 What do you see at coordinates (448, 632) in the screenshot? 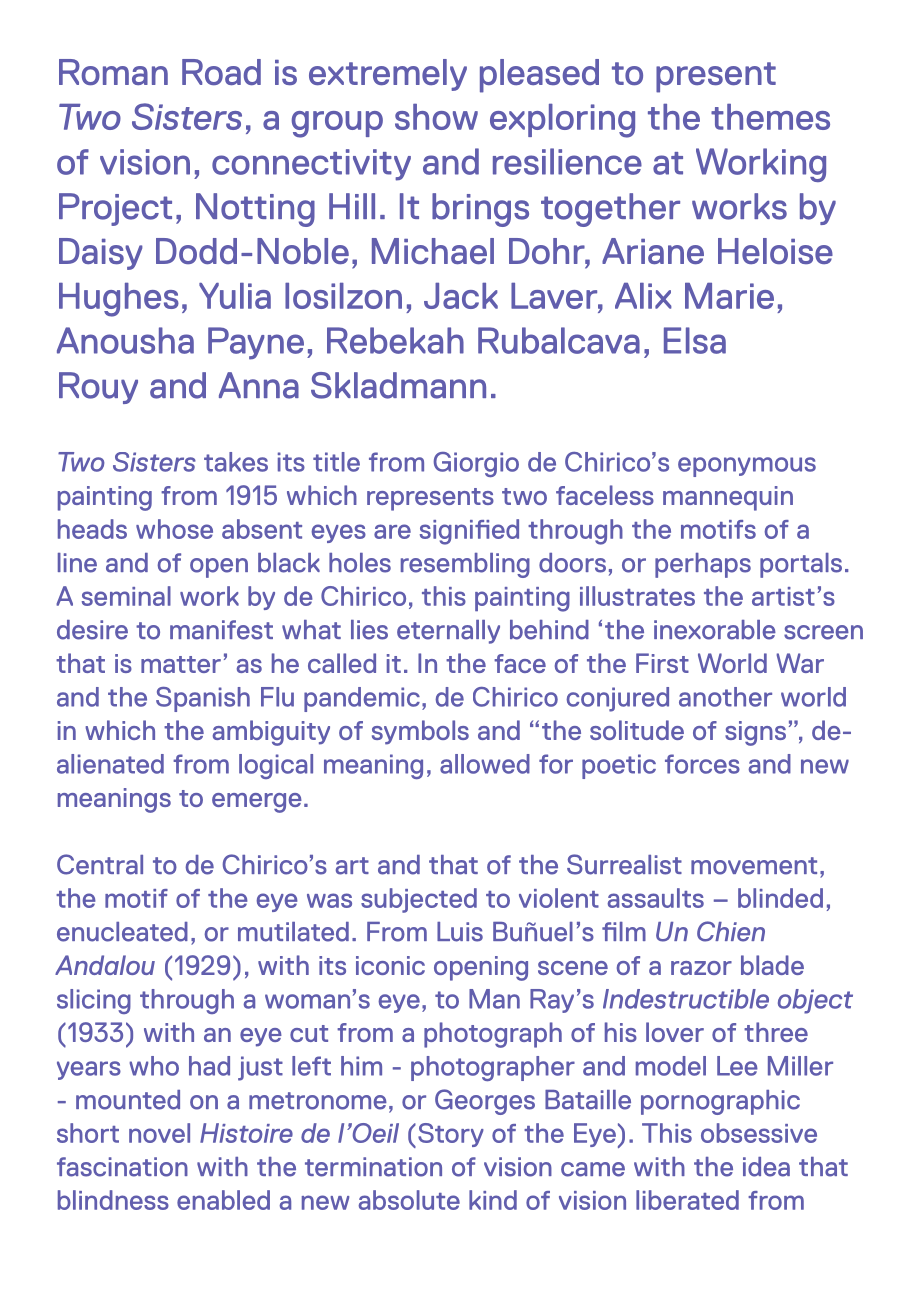
I see `eternally` at bounding box center [448, 632].
